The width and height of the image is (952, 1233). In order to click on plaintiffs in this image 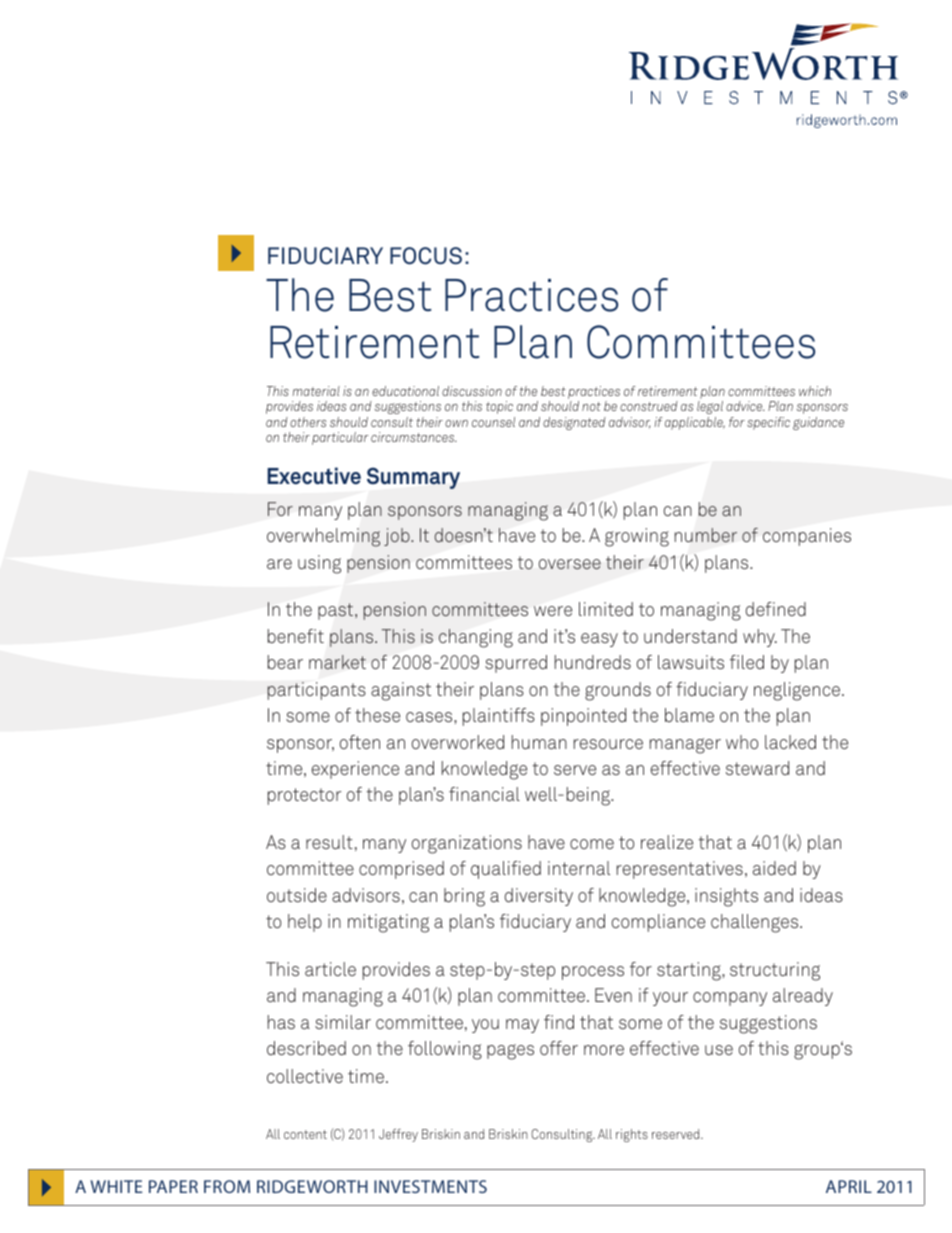, I will do `click(499, 717)`.
